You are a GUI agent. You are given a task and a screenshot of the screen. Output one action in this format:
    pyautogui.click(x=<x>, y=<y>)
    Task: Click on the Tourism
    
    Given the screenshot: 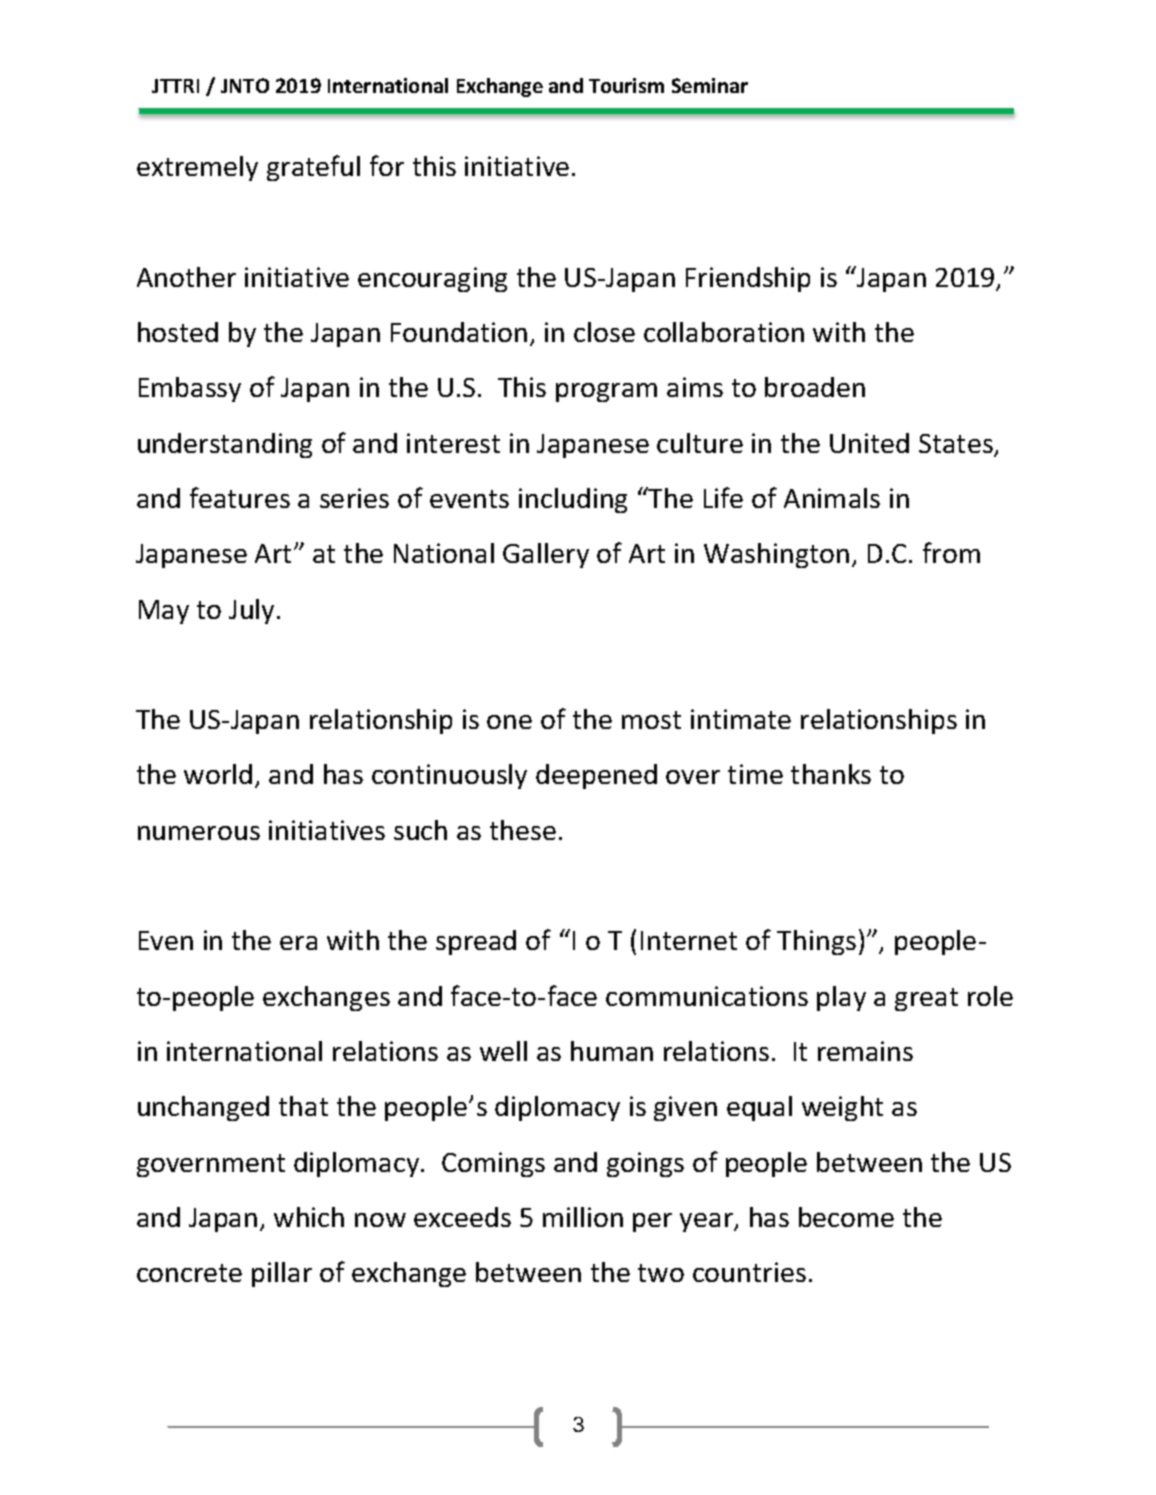 What is the action you would take?
    pyautogui.click(x=626, y=85)
